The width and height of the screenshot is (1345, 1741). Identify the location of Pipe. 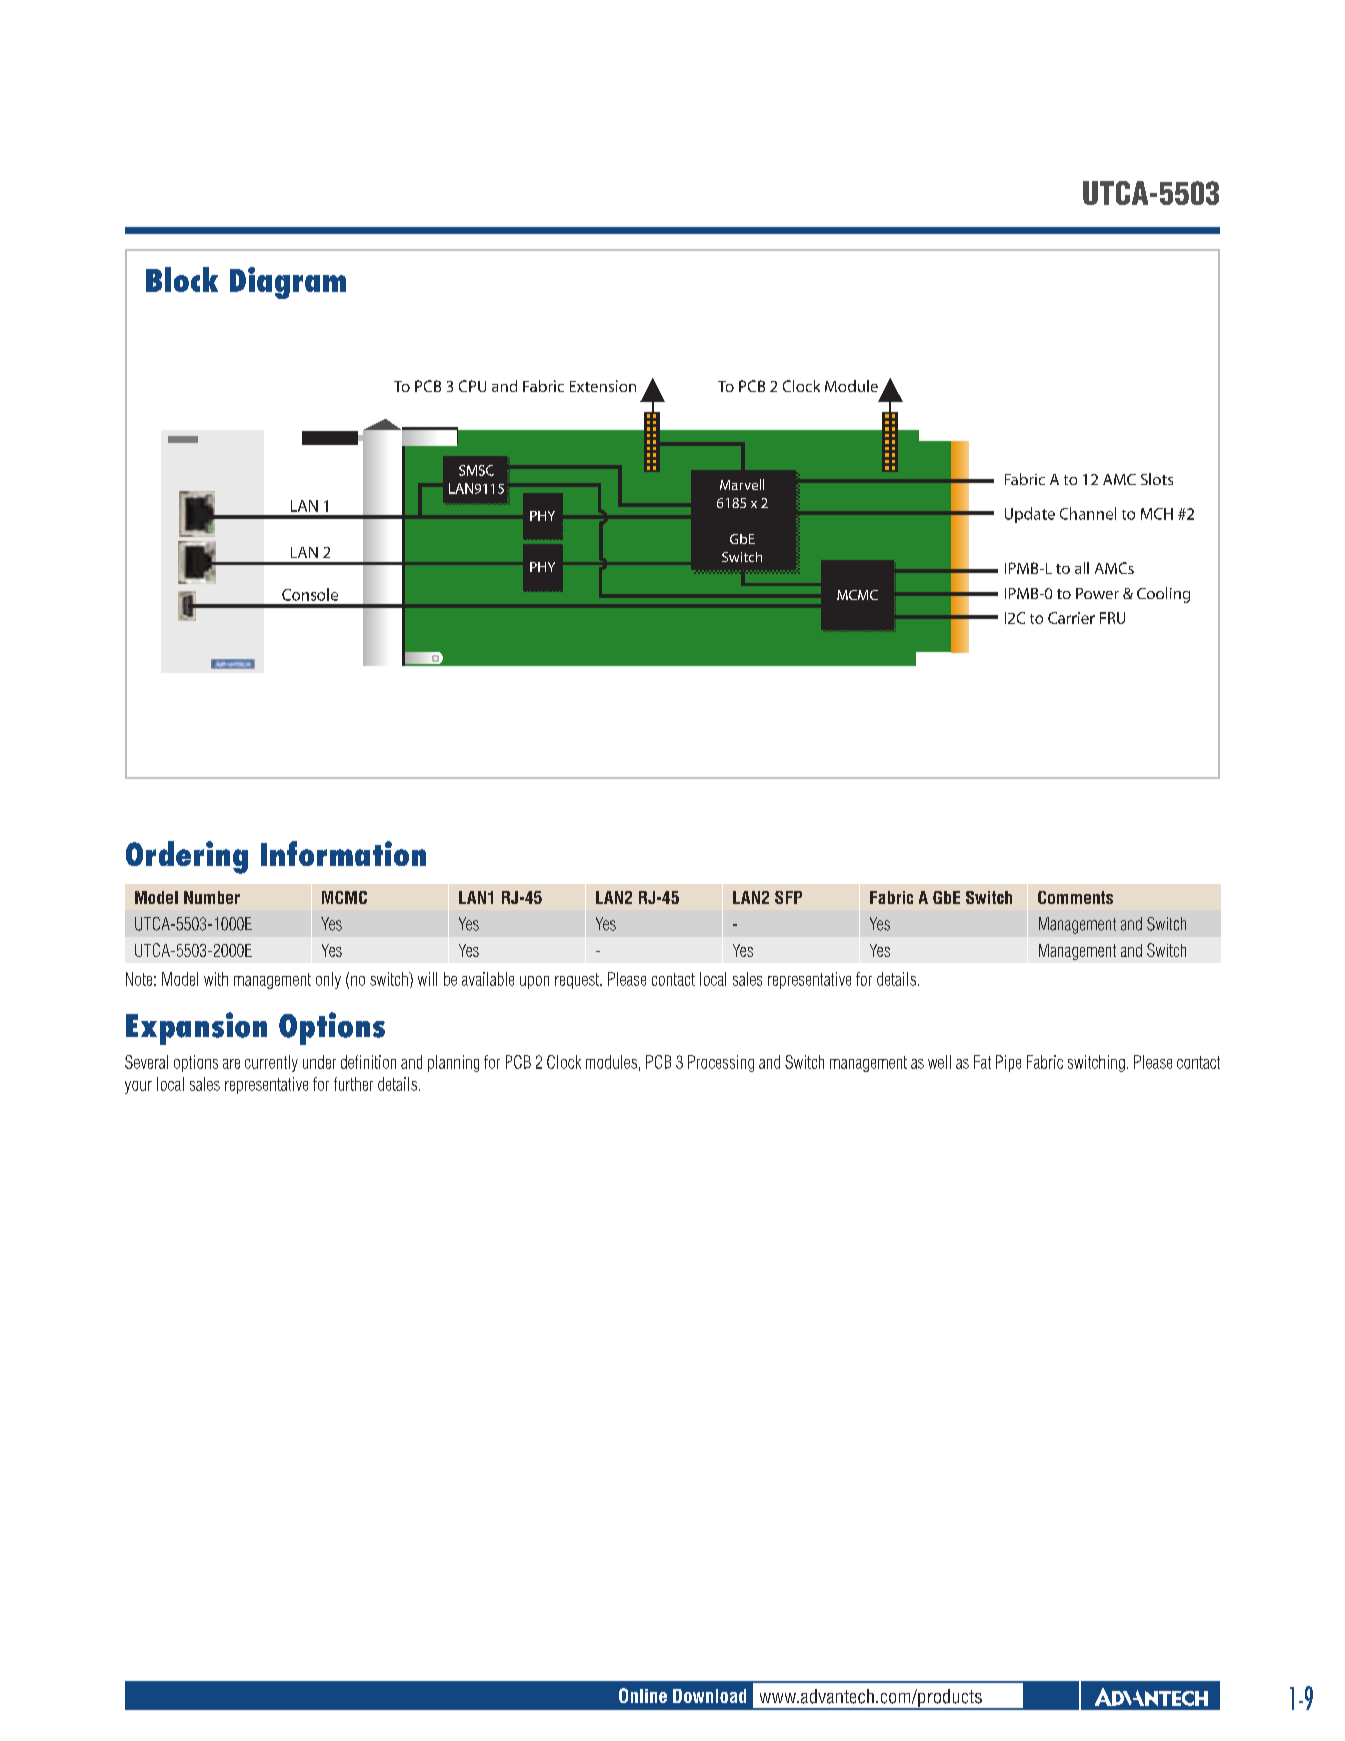
(1008, 1063).
